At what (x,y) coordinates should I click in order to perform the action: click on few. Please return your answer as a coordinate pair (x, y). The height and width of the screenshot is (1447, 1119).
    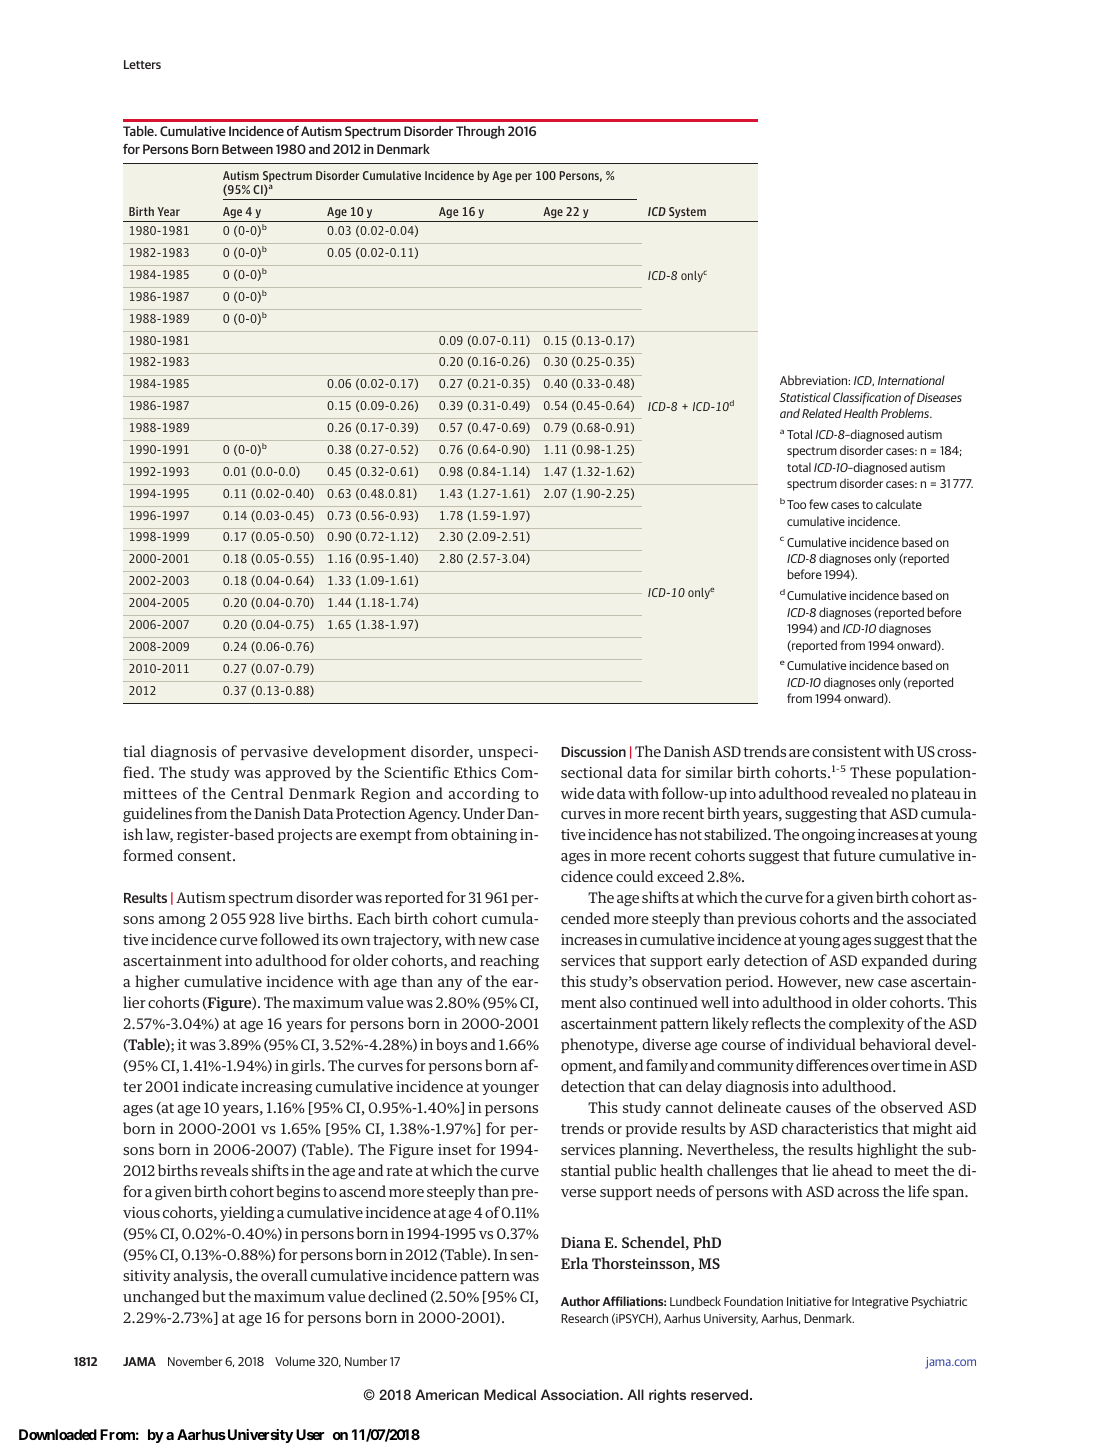
    Looking at the image, I should click on (818, 504).
